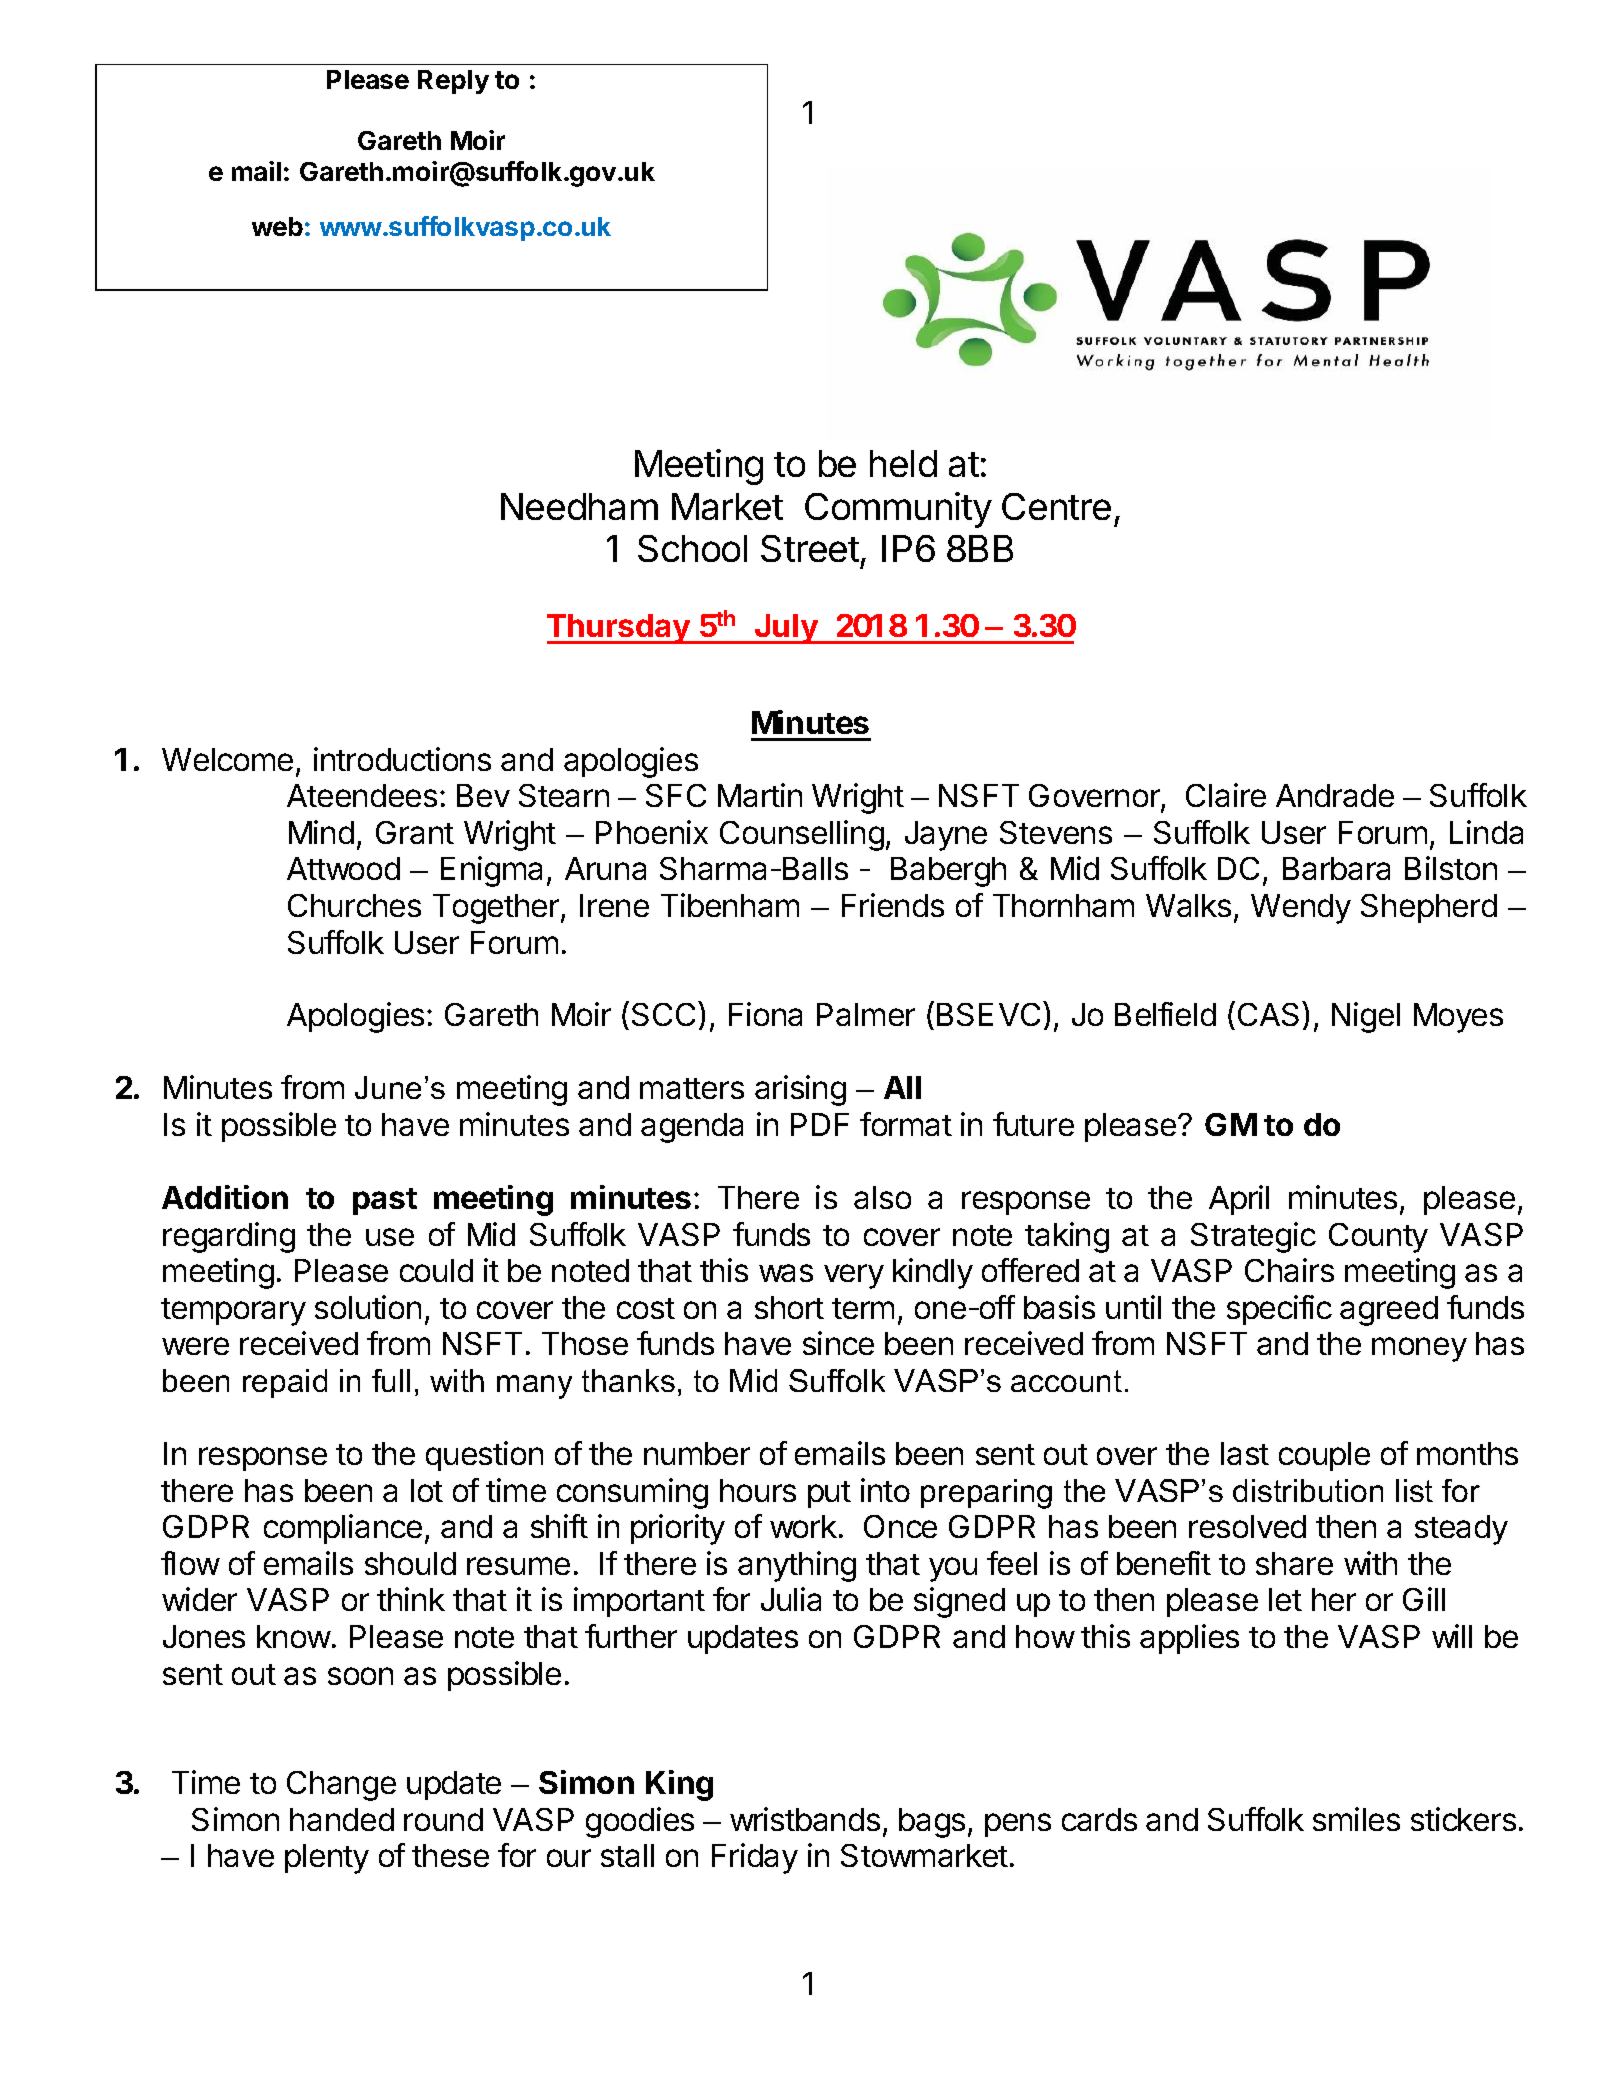 This image has height=2098, width=1621. Describe the element at coordinates (829, 1494) in the image. I see `put` at that location.
